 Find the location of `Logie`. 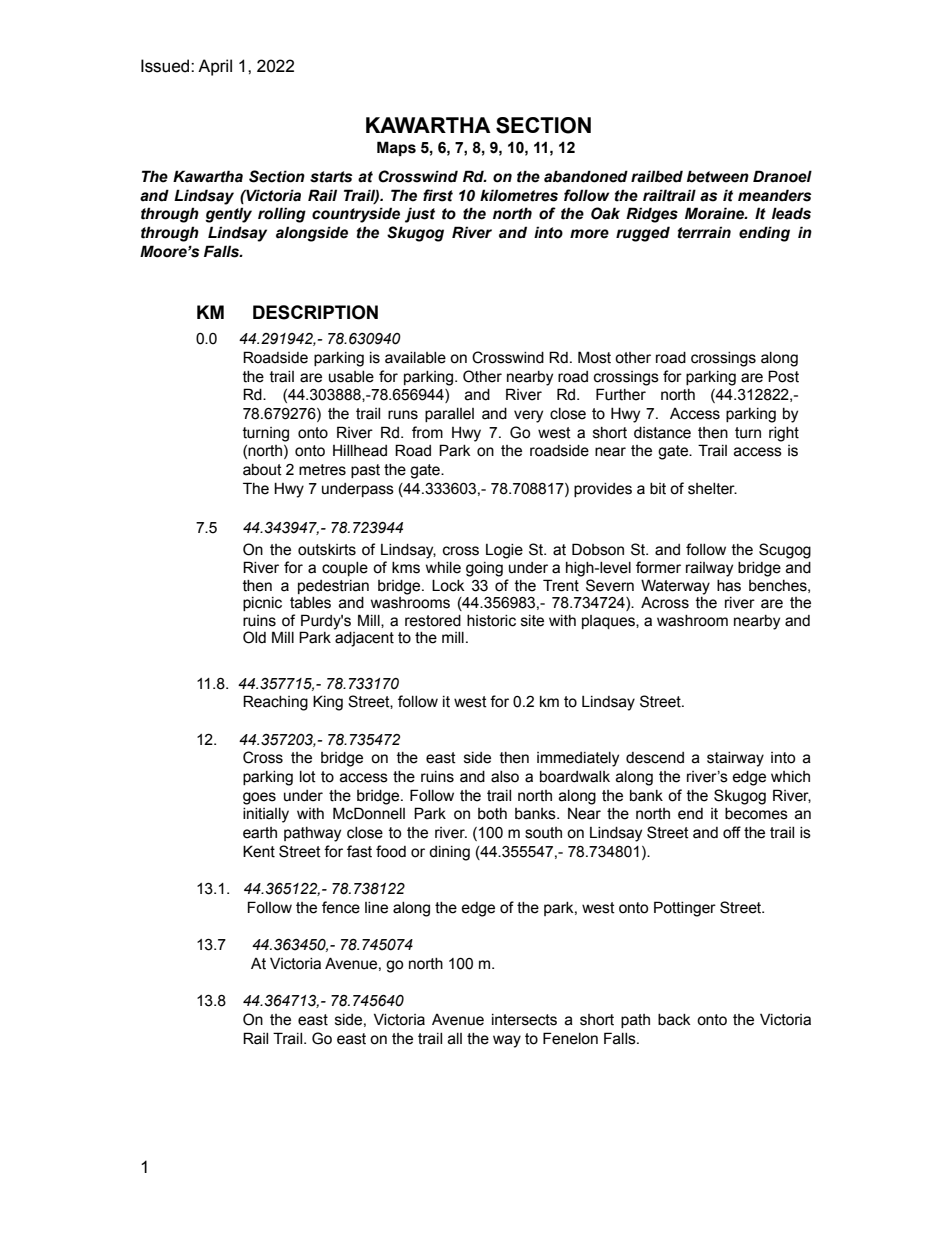

Logie is located at coordinates (504, 551).
